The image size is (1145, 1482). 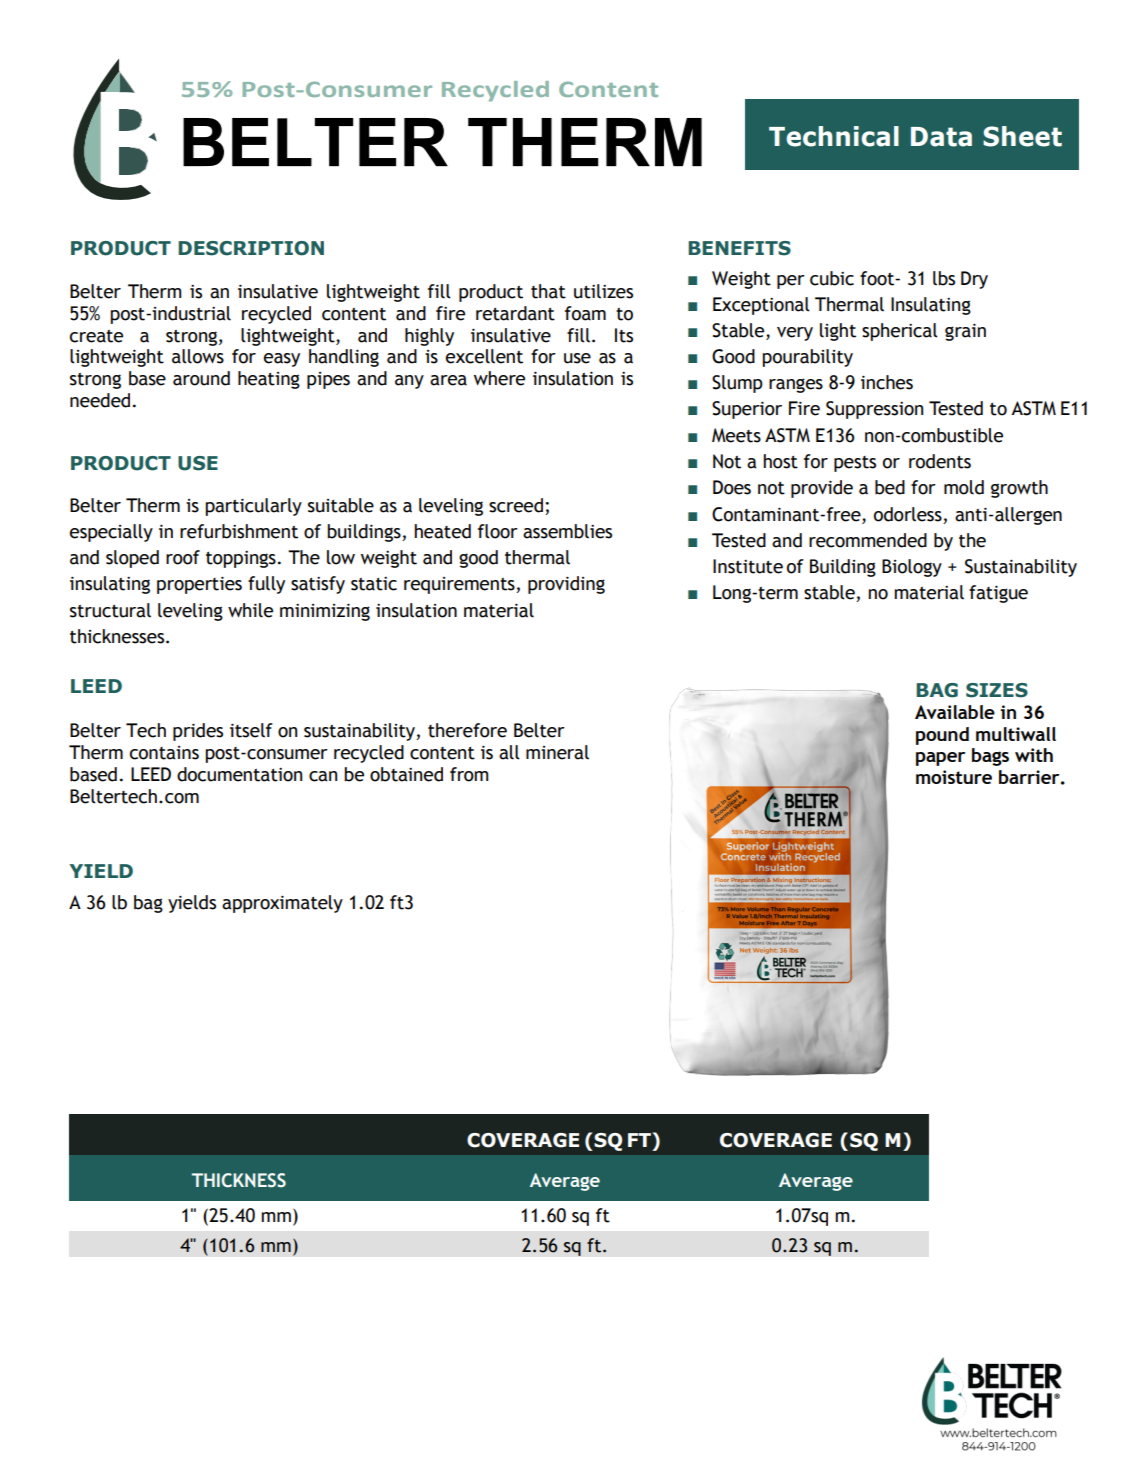 What do you see at coordinates (198, 356) in the document?
I see `allows` at bounding box center [198, 356].
